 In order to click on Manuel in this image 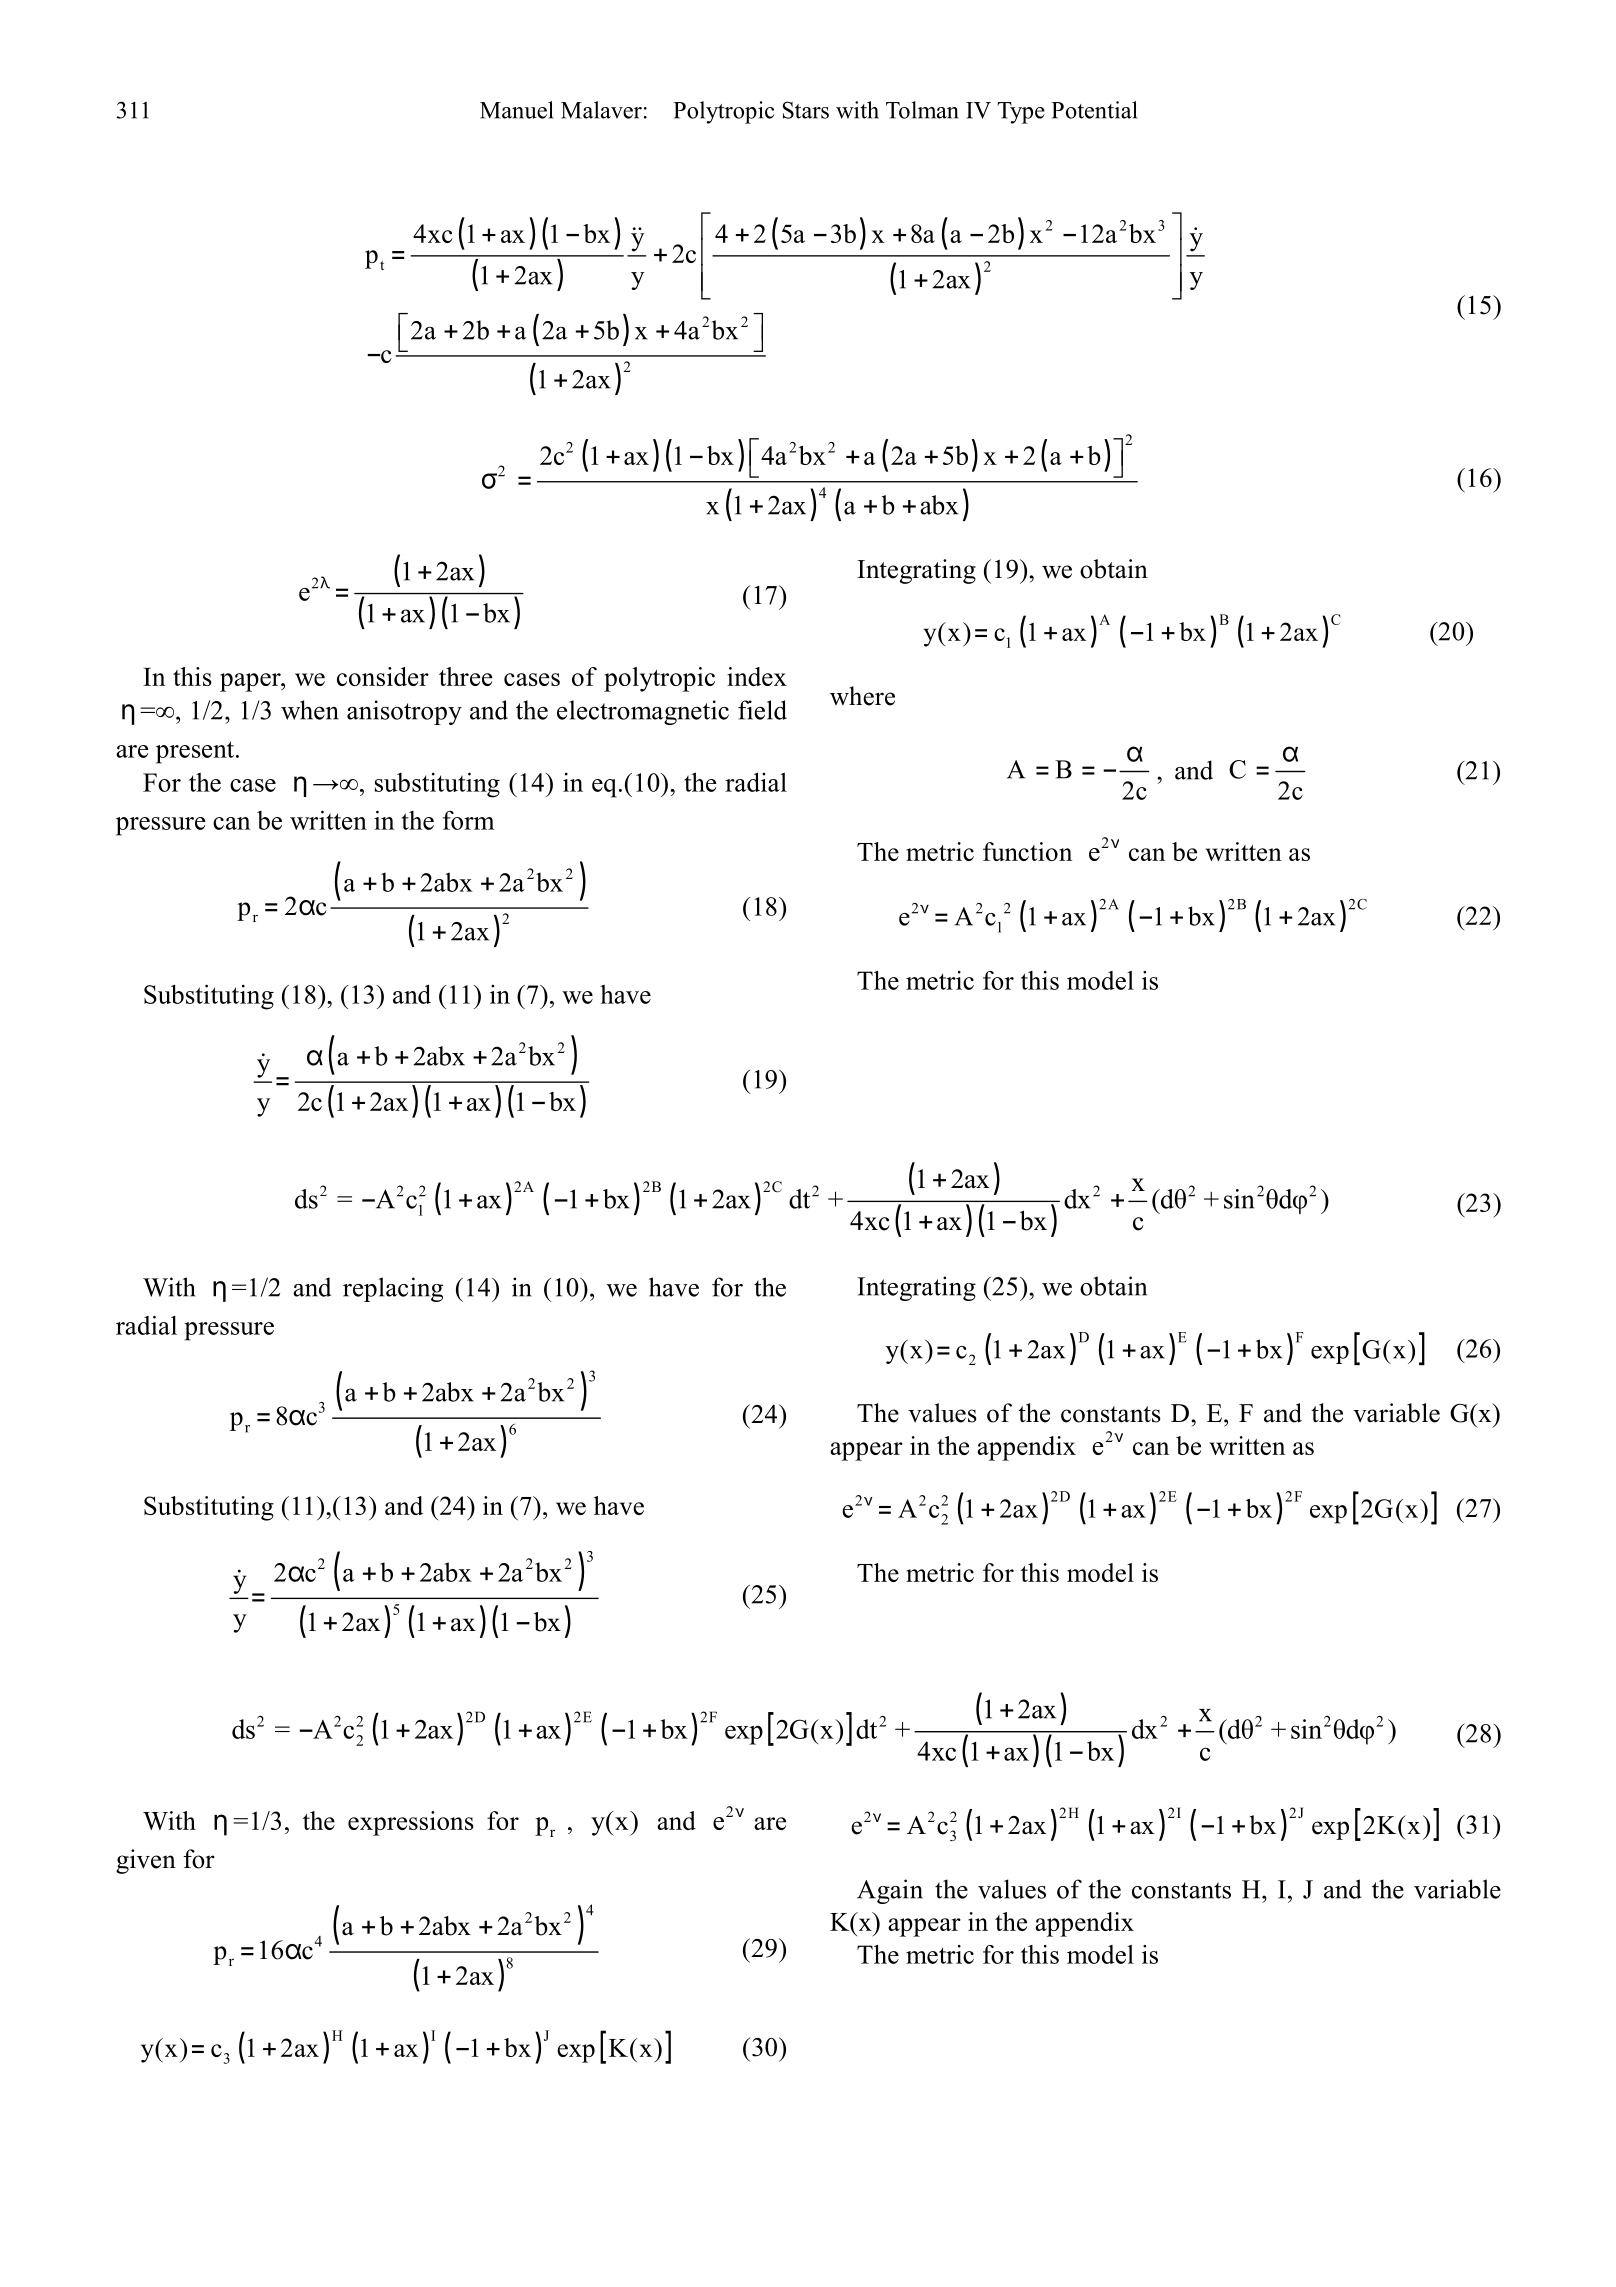, I will do `click(517, 110)`.
